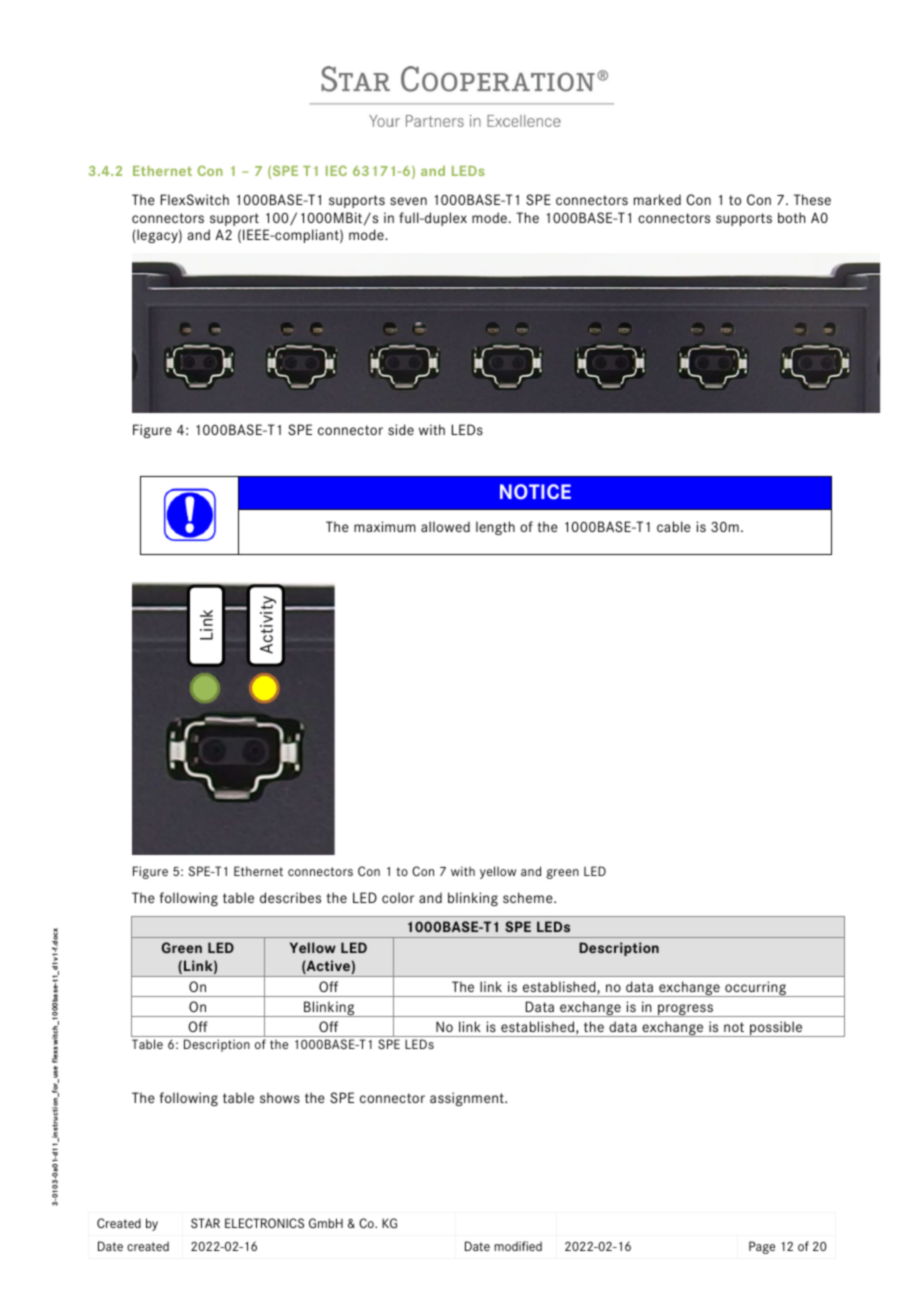 This page has height=1308, width=924. I want to click on cable, so click(674, 526).
